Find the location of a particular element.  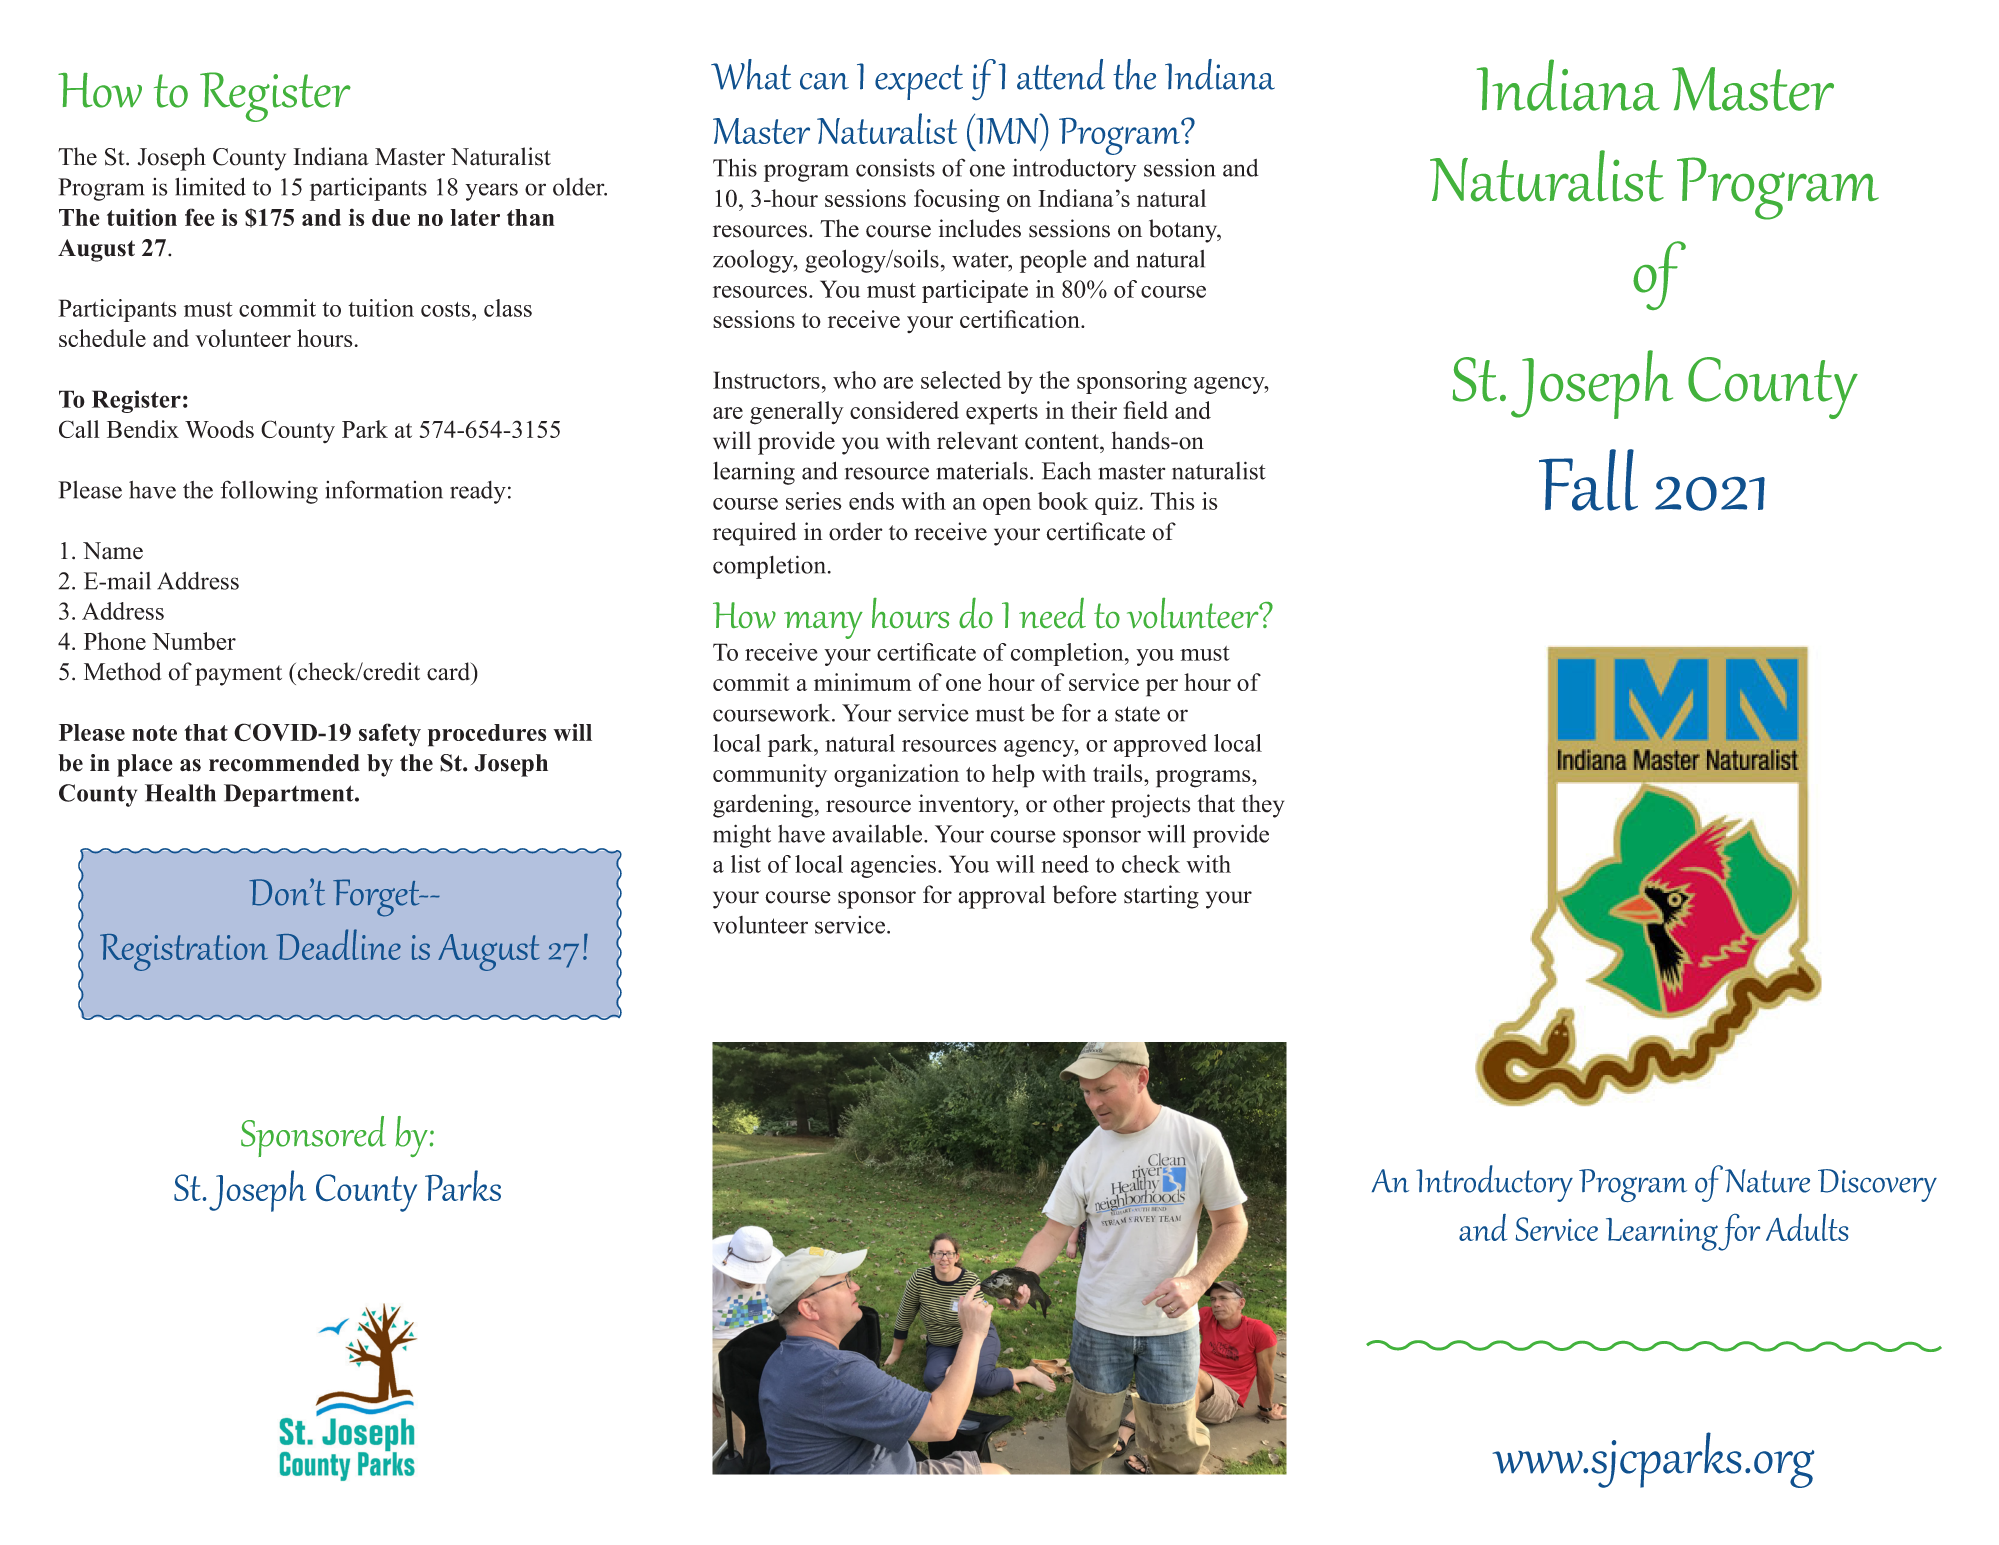

Fall is located at coordinates (1588, 480).
